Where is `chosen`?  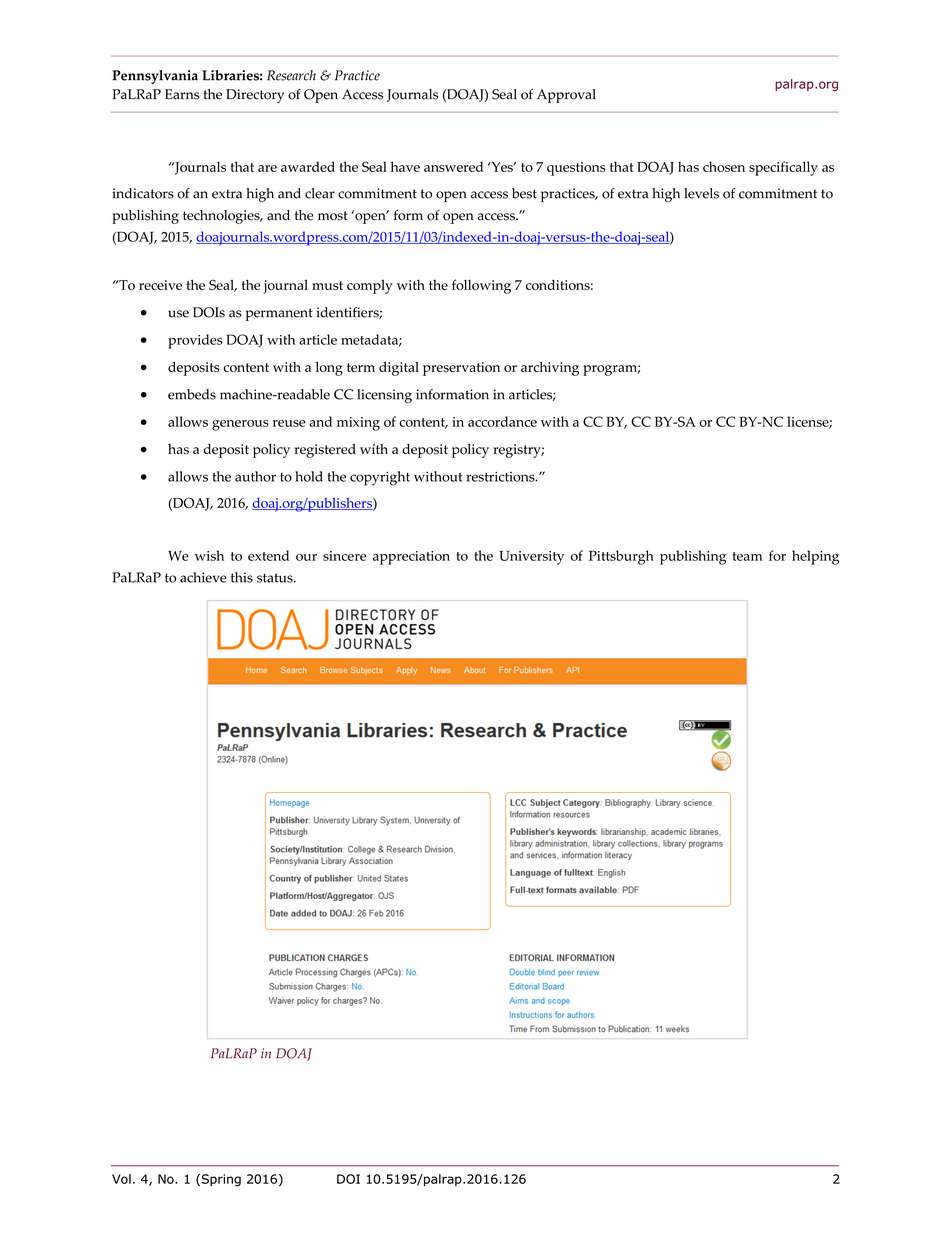 chosen is located at coordinates (724, 166).
